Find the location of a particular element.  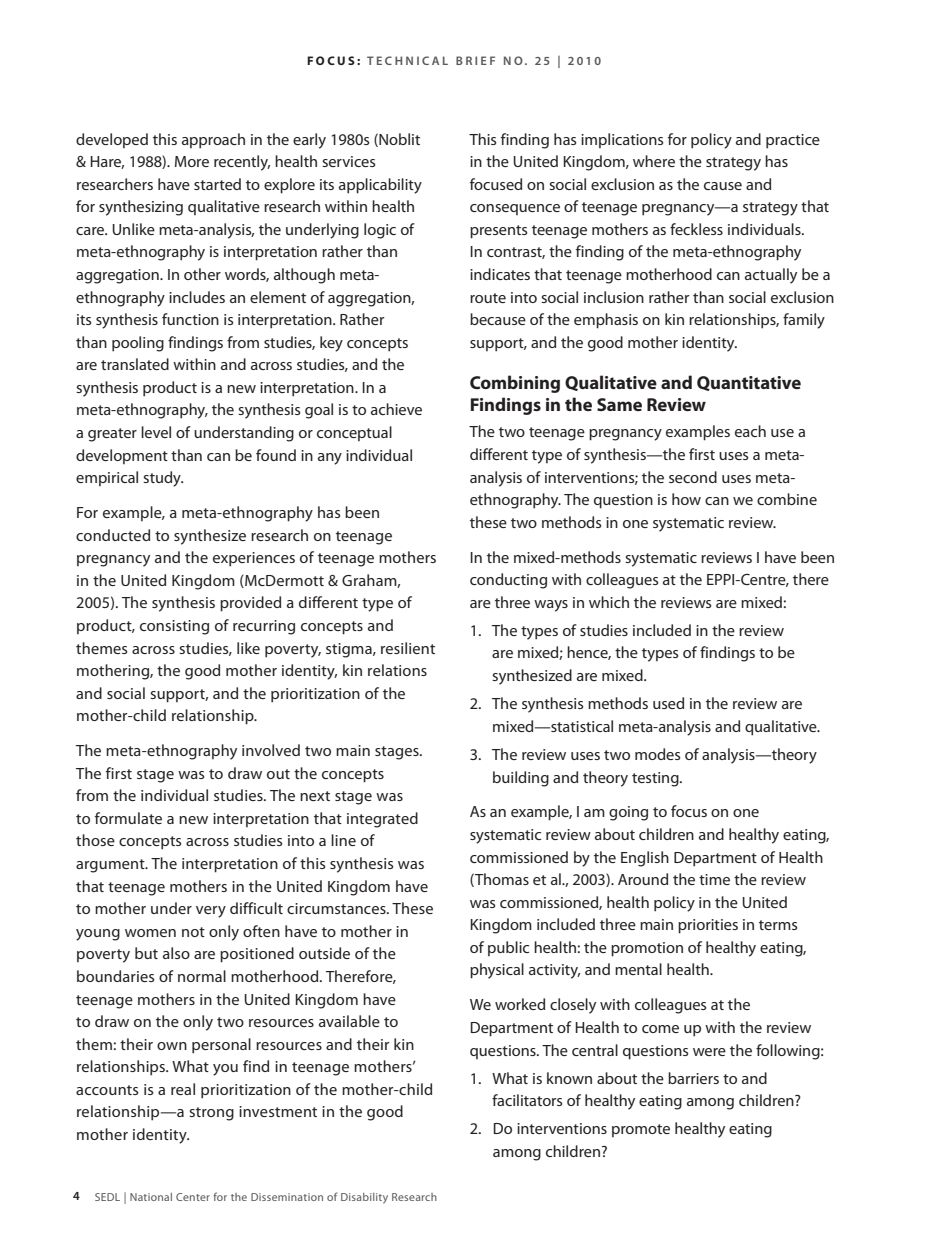

applicability is located at coordinates (380, 186).
